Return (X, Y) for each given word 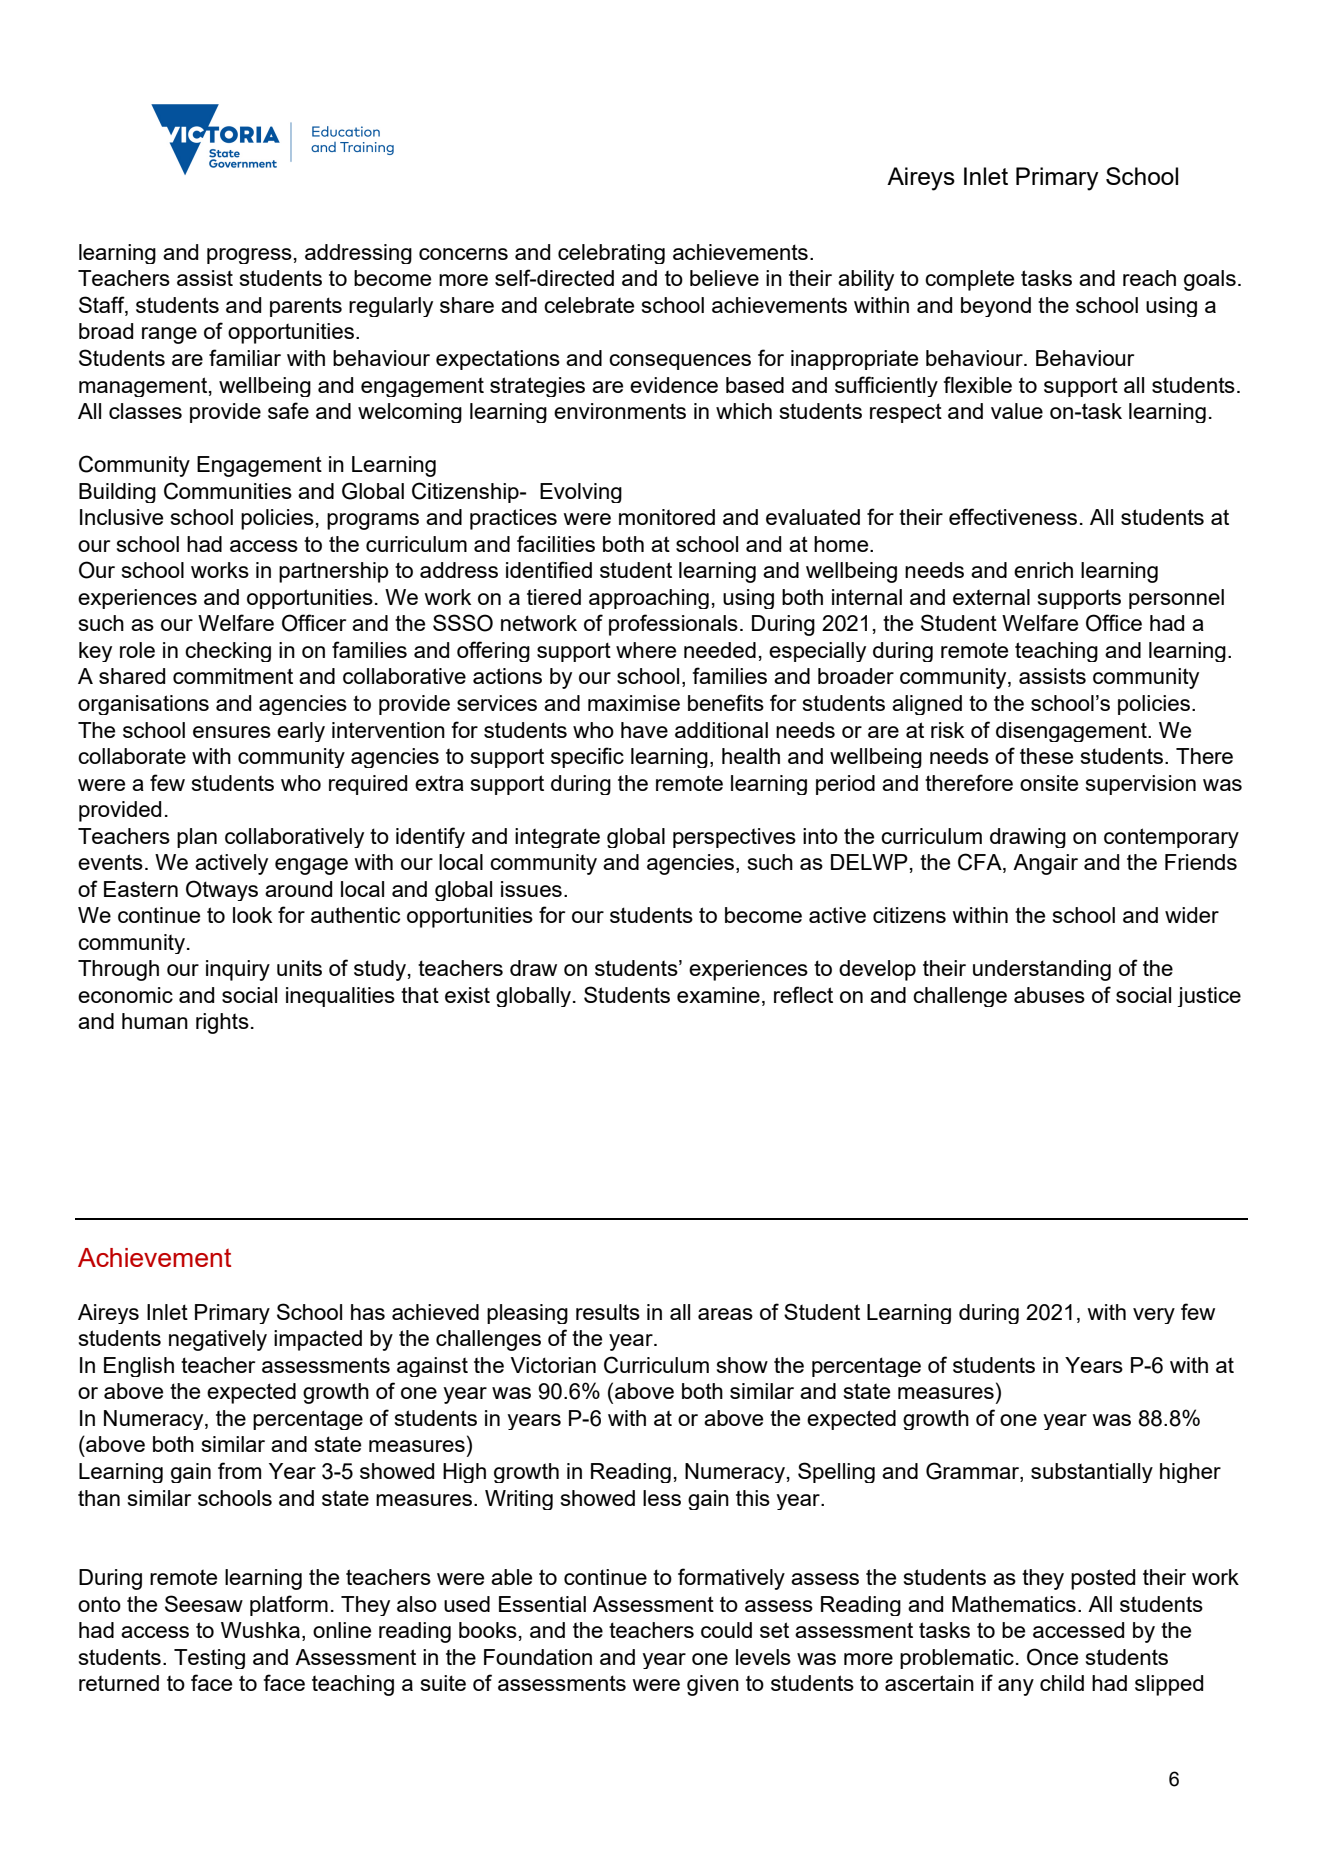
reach (1149, 278)
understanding (1042, 970)
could (726, 1630)
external (991, 597)
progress (249, 256)
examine (718, 995)
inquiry (238, 970)
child (1062, 1683)
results (608, 1312)
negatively (218, 1340)
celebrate (589, 305)
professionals (673, 625)
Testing (209, 1659)
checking (228, 652)
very (1154, 1316)
